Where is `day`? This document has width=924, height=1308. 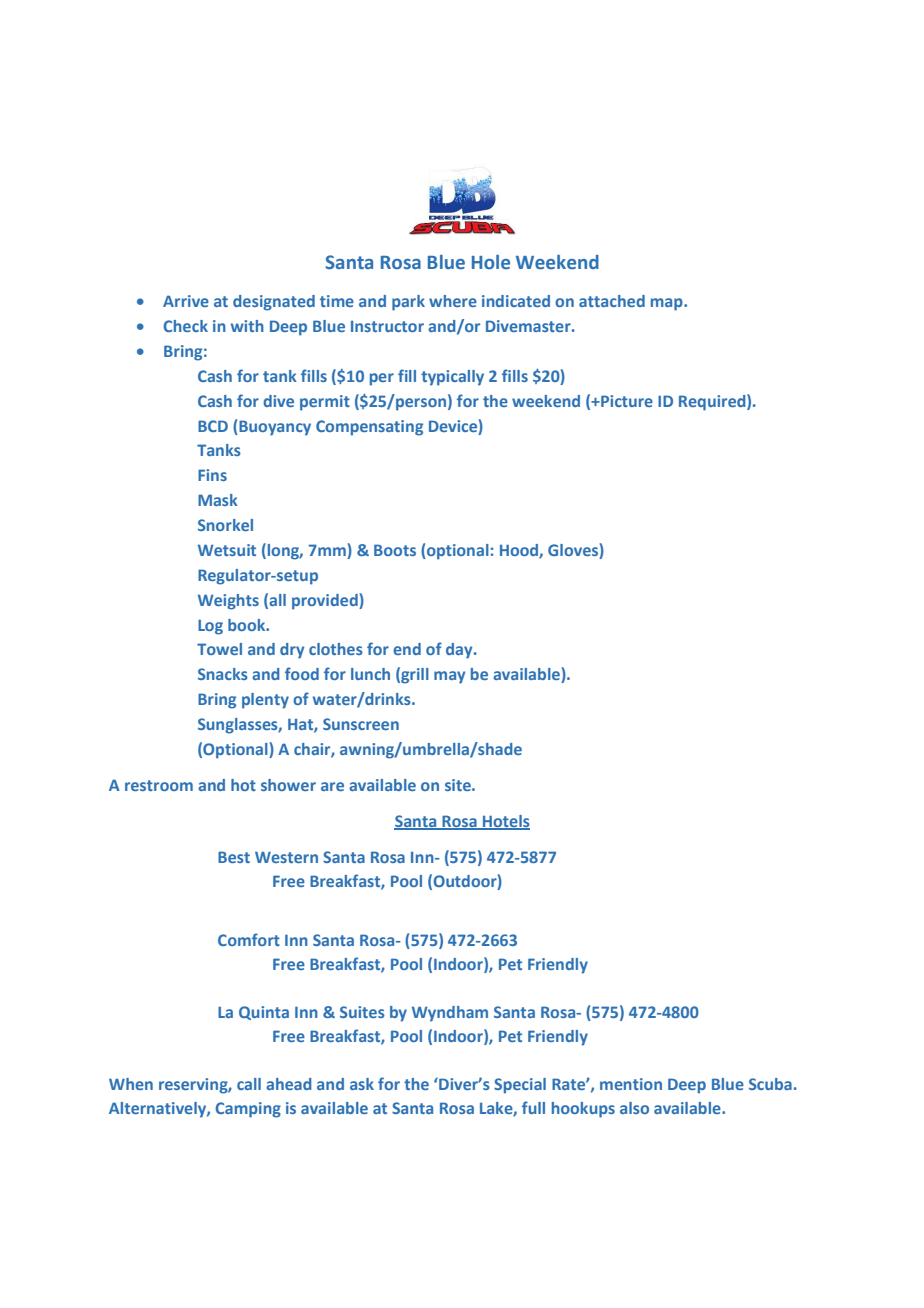 day is located at coordinates (460, 651).
